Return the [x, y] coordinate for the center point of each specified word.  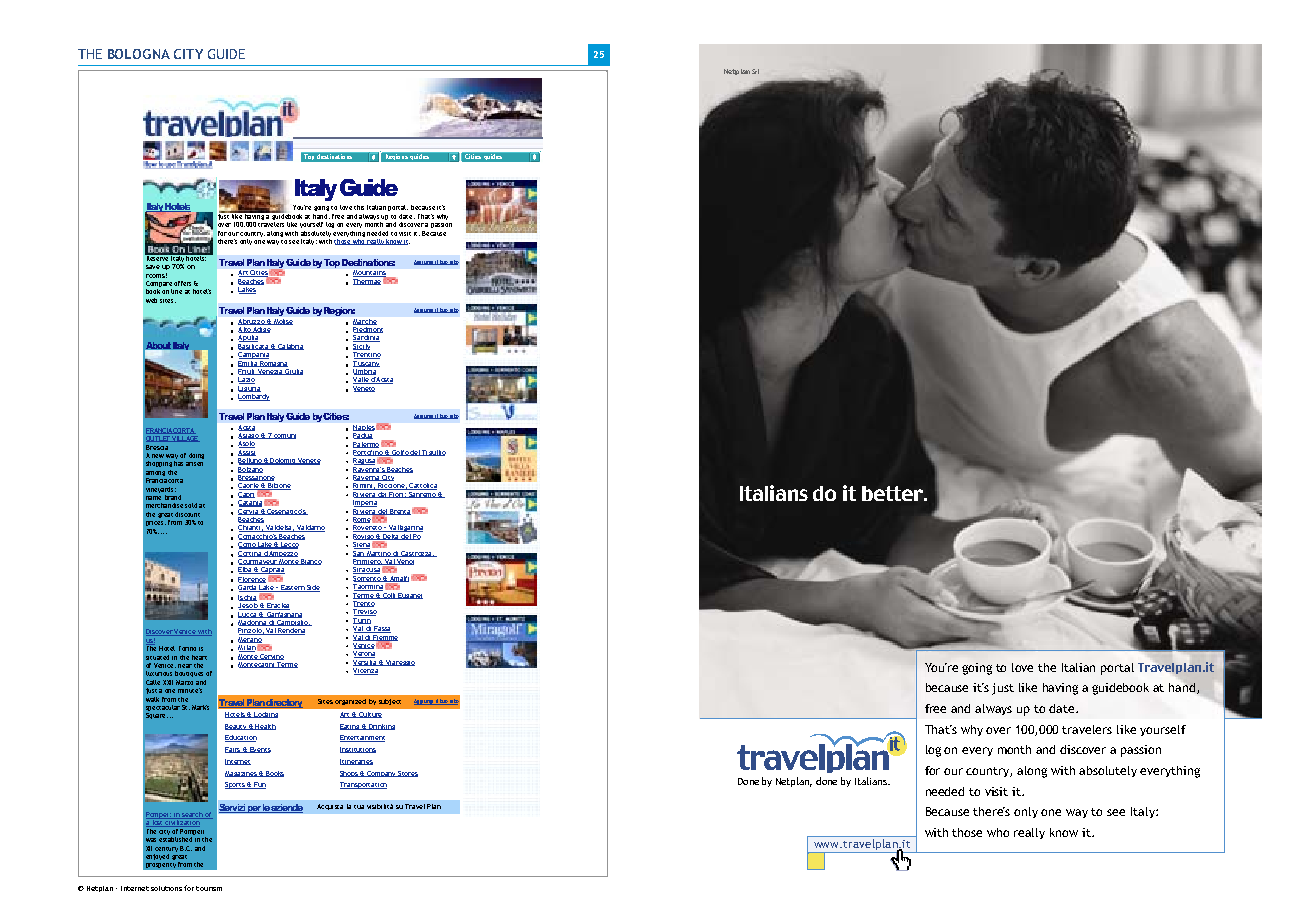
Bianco [310, 562]
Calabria [290, 347]
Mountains [370, 274]
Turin [363, 619]
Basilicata [254, 345]
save [153, 267]
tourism [209, 888]
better [894, 493]
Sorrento [368, 577]
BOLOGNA [139, 54]
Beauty [237, 727]
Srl [755, 71]
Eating [351, 727]
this [359, 207]
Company [381, 774]
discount [187, 514]
